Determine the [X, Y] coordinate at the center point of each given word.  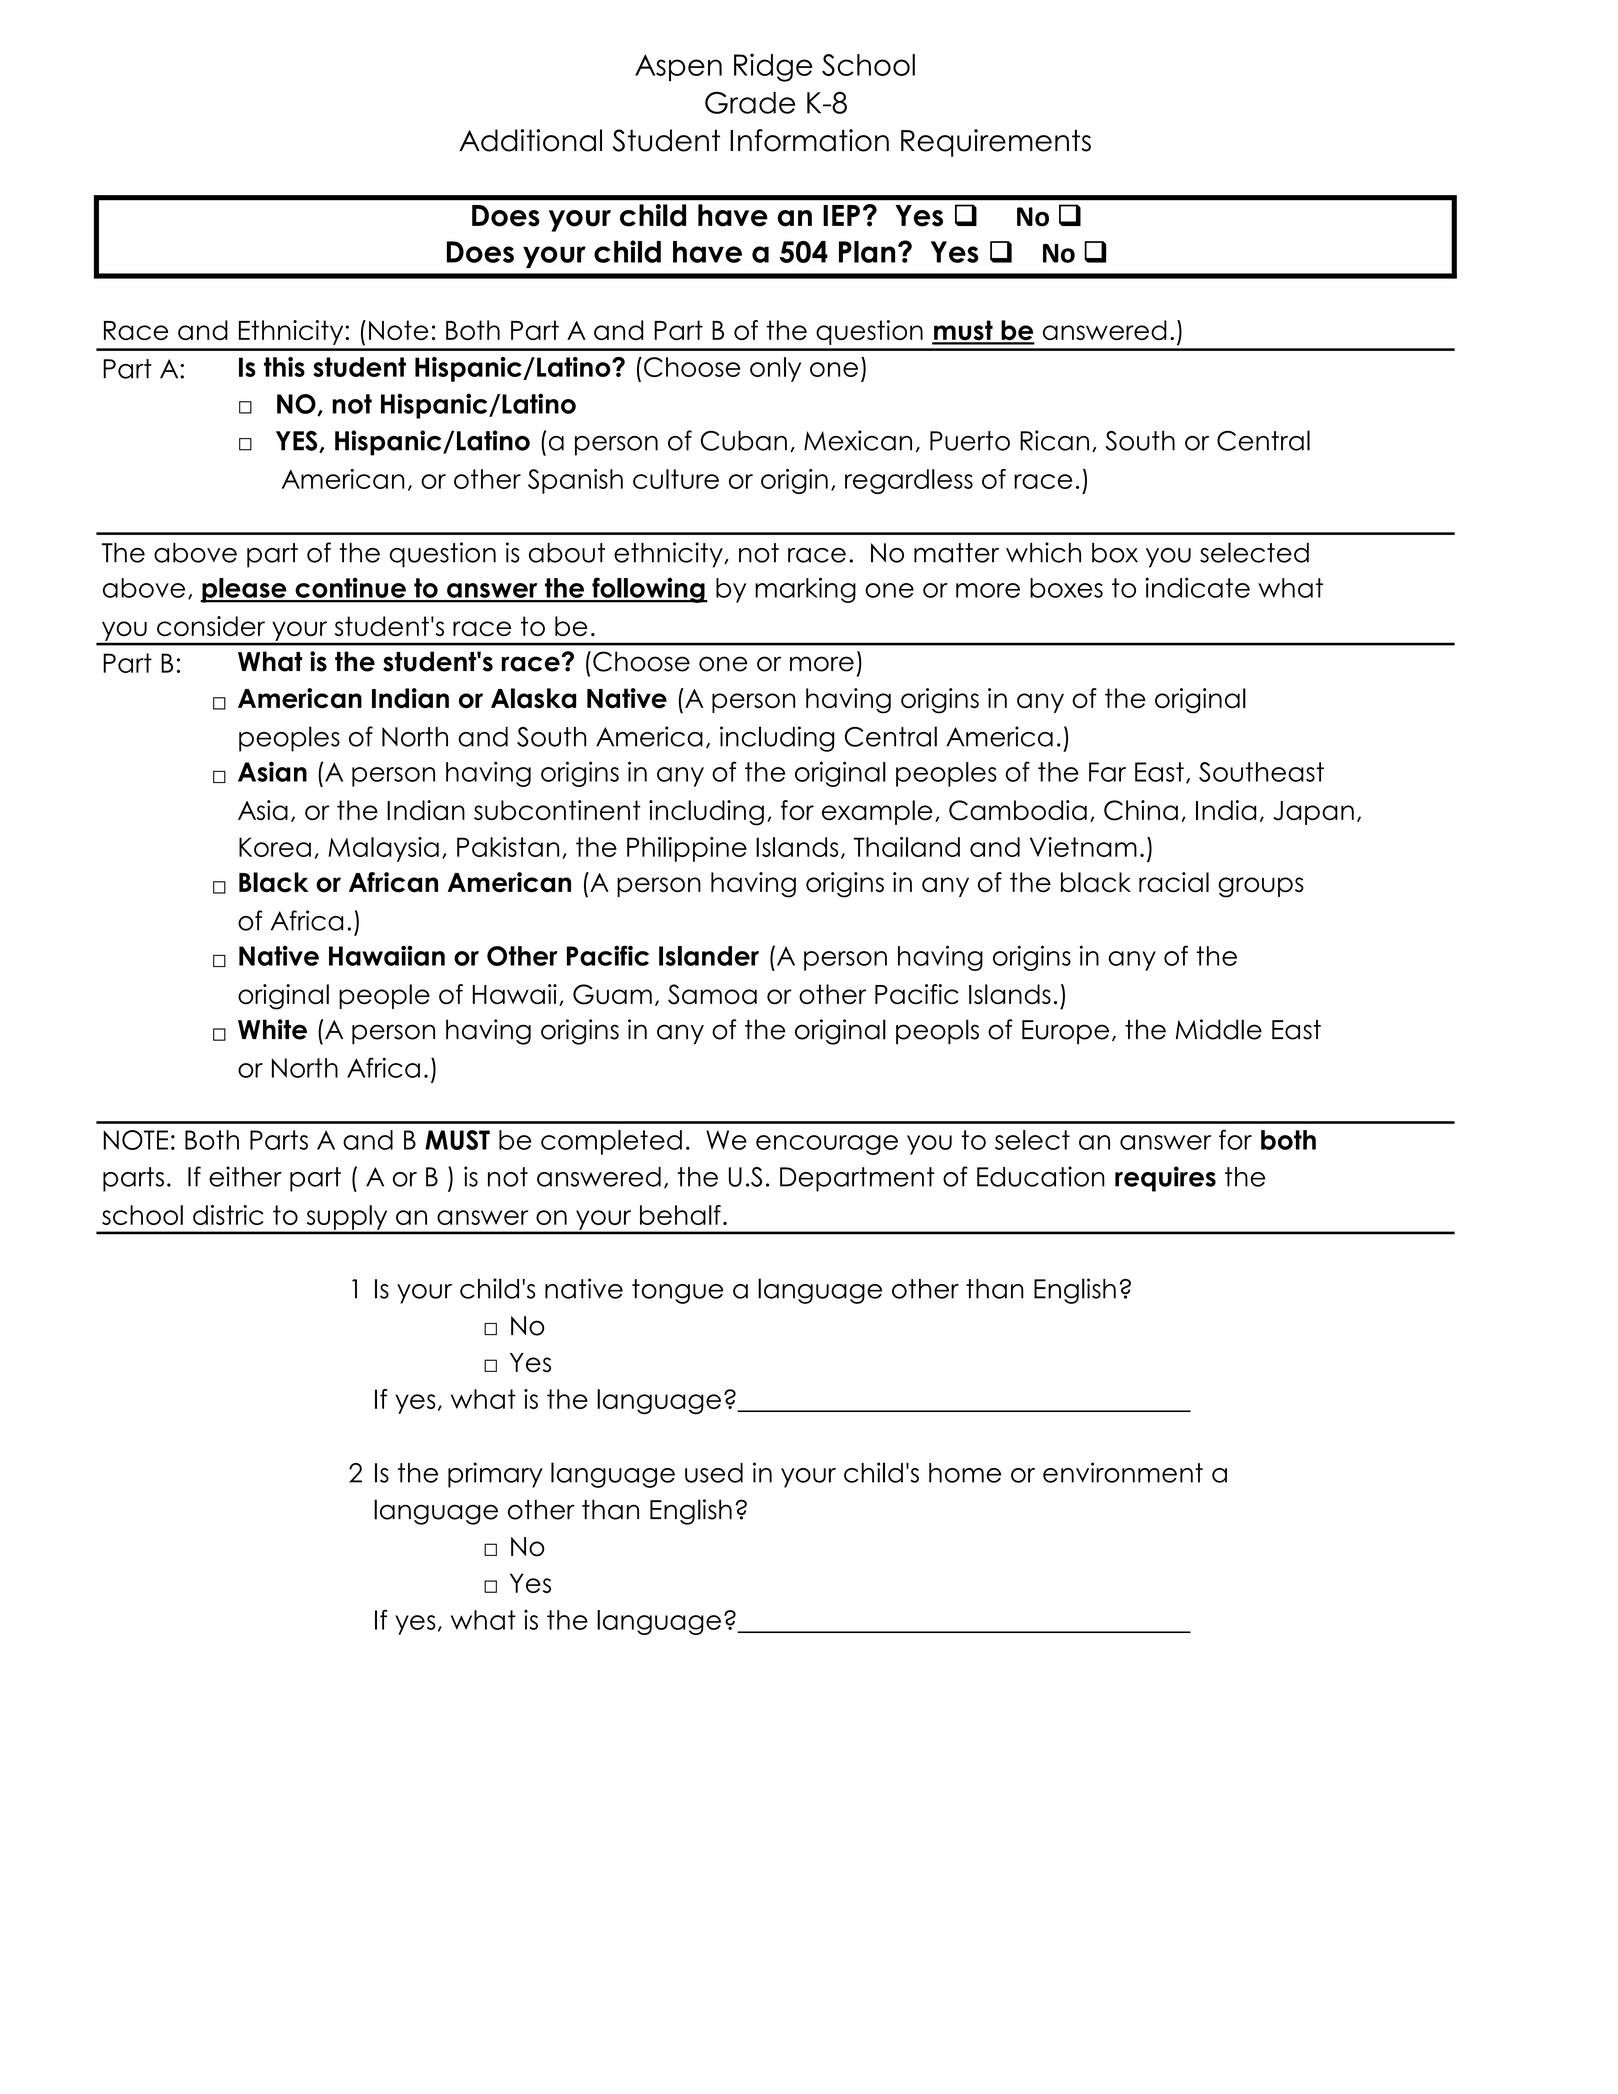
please [244, 590]
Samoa [712, 994]
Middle [1219, 1029]
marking [805, 590]
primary [495, 1475]
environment [1123, 1472]
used [714, 1473]
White [272, 1029]
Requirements [996, 143]
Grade [750, 102]
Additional [530, 140]
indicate [1197, 587]
